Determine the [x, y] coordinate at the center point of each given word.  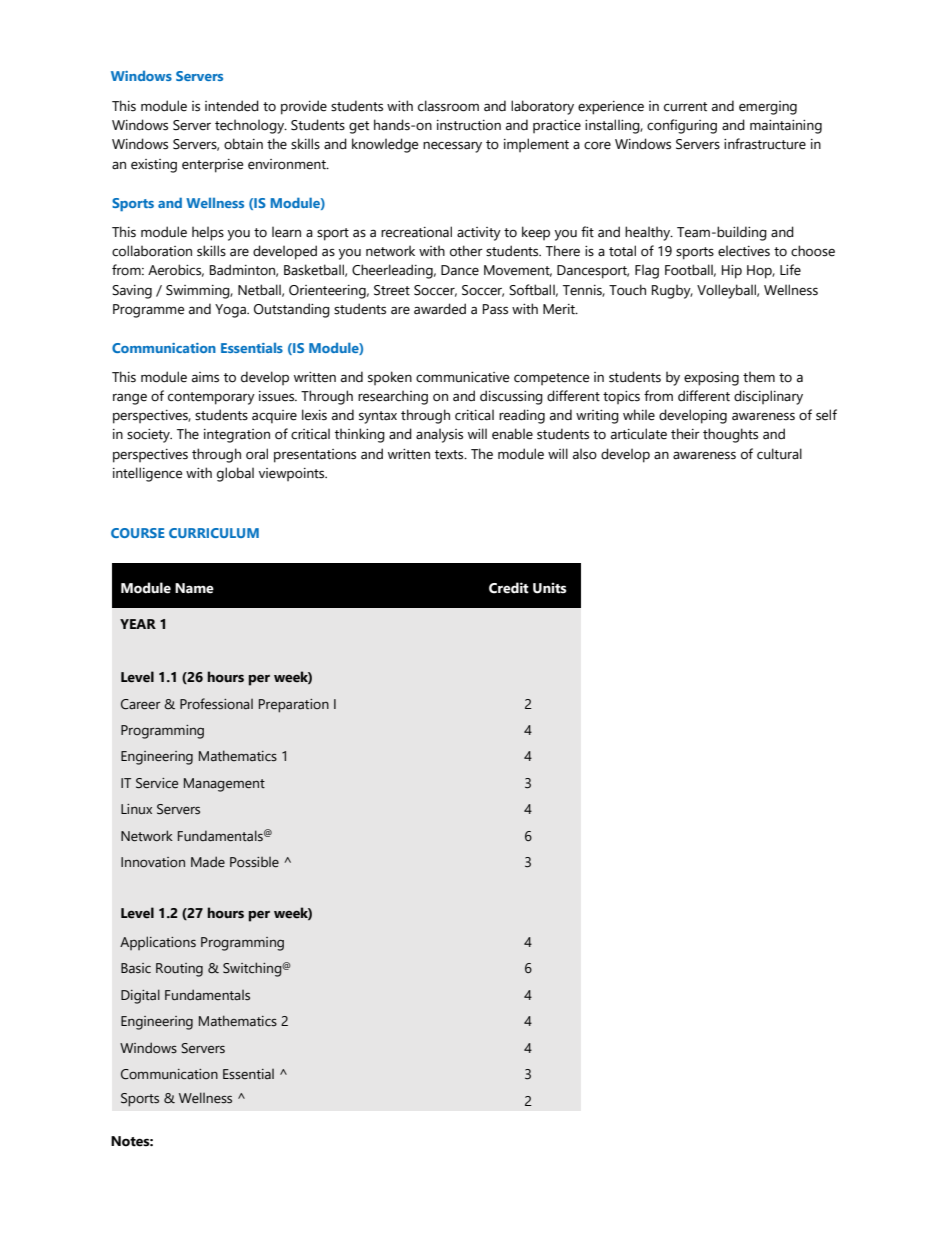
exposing [711, 379]
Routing [179, 970]
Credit [509, 588]
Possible [254, 862]
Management [224, 785]
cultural [779, 454]
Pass [495, 309]
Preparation [294, 706]
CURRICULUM [214, 533]
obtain [243, 144]
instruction [469, 125]
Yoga [231, 311]
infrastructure [765, 144]
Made [208, 862]
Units [550, 588]
